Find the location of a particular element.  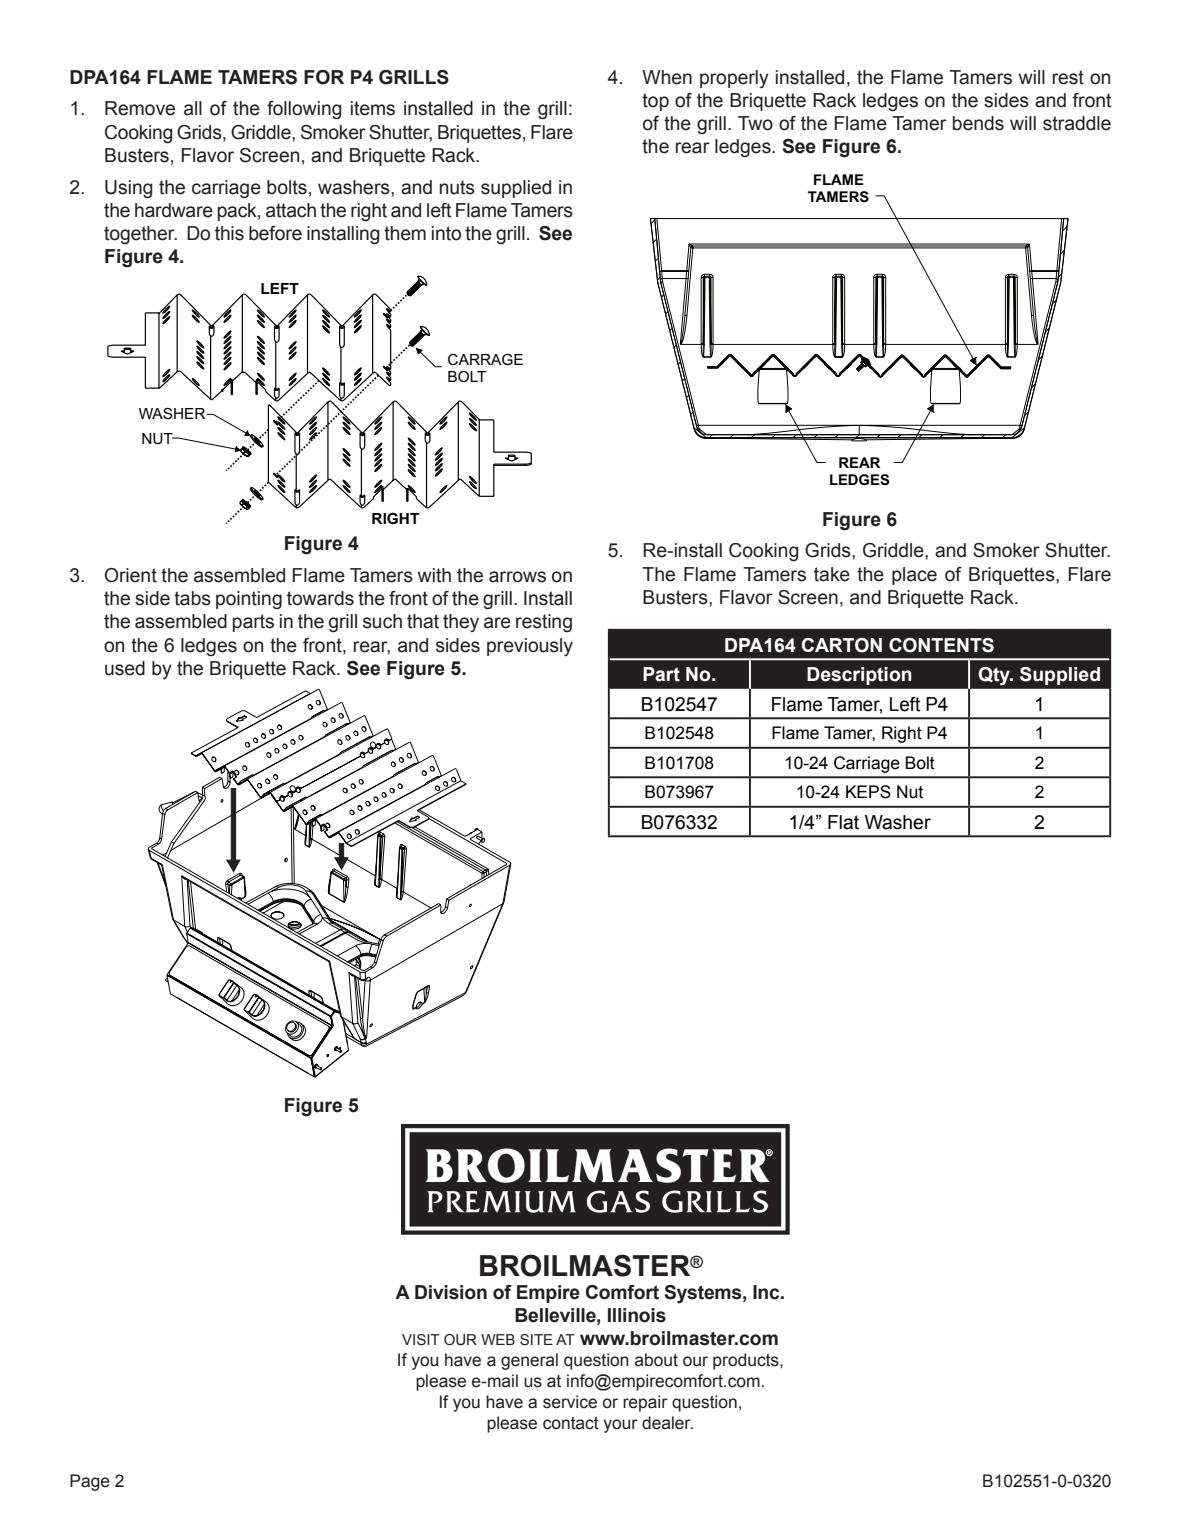

contact is located at coordinates (571, 1423).
